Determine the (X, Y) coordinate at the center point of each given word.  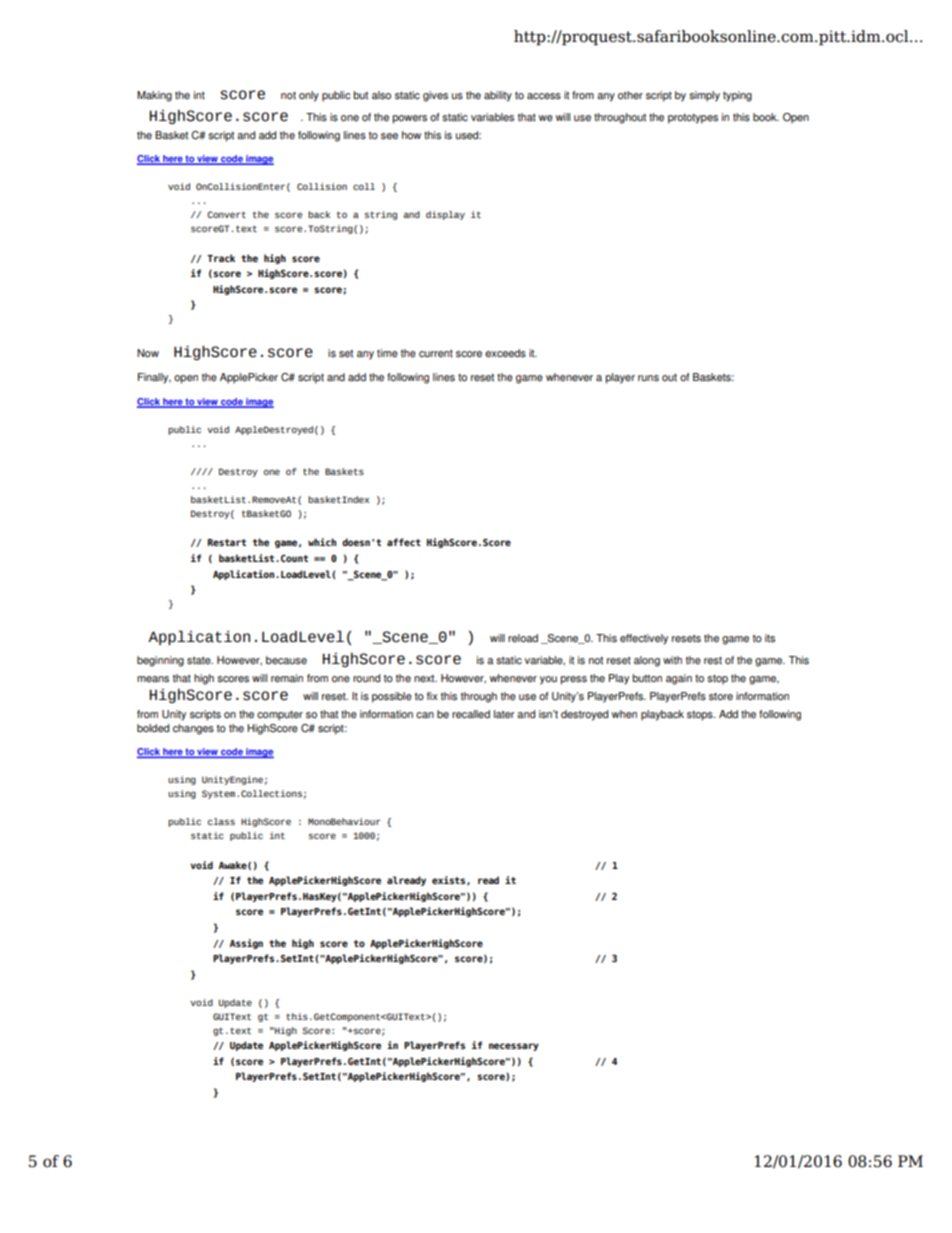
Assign (246, 944)
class (221, 821)
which (322, 542)
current (436, 354)
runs (648, 378)
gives (435, 96)
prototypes (693, 118)
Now (148, 353)
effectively (644, 639)
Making (154, 96)
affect (404, 542)
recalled (471, 714)
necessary (514, 1047)
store (721, 696)
